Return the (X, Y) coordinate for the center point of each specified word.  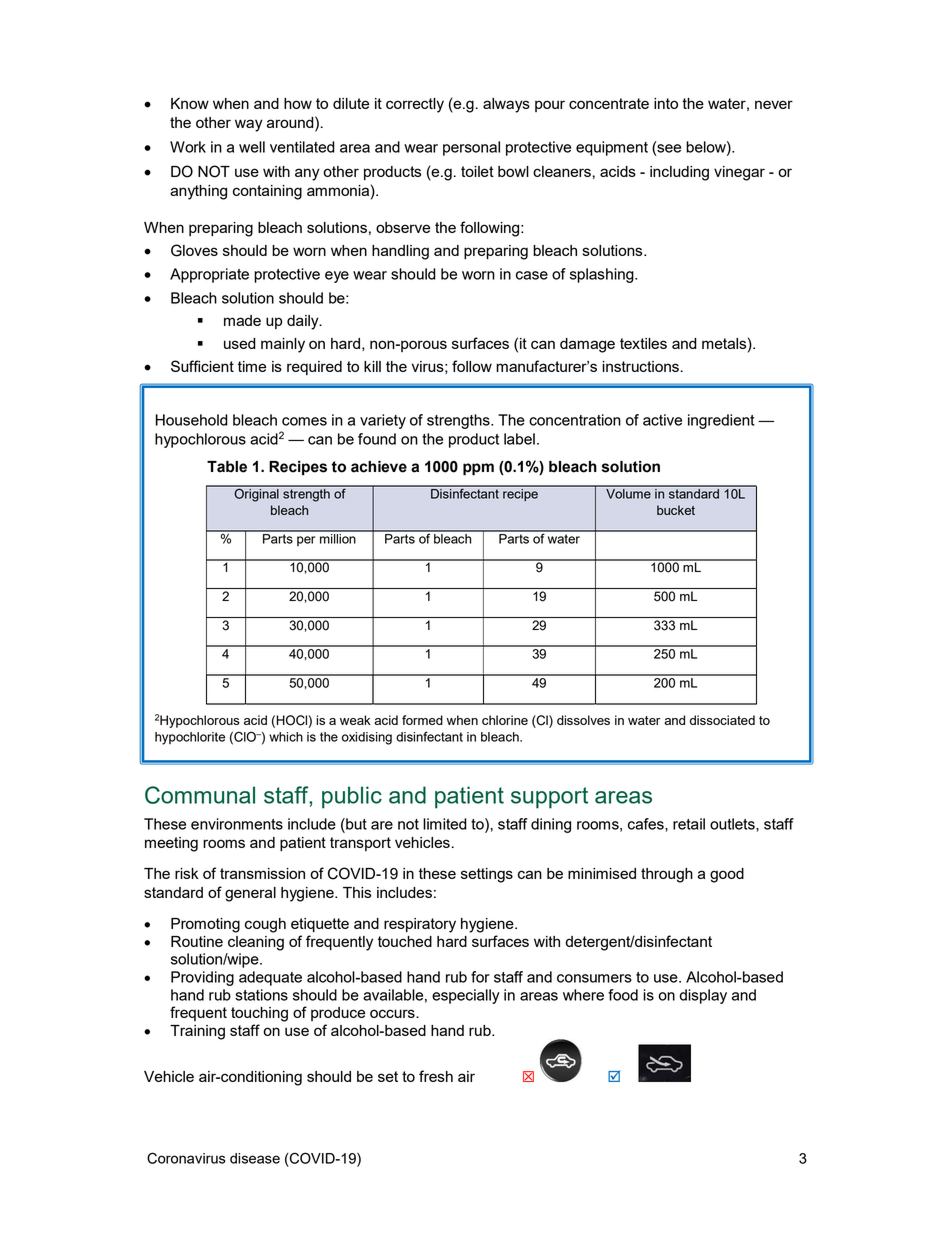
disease (255, 1158)
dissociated (722, 720)
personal (471, 148)
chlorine (505, 720)
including (679, 173)
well (252, 147)
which (286, 737)
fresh (436, 1076)
